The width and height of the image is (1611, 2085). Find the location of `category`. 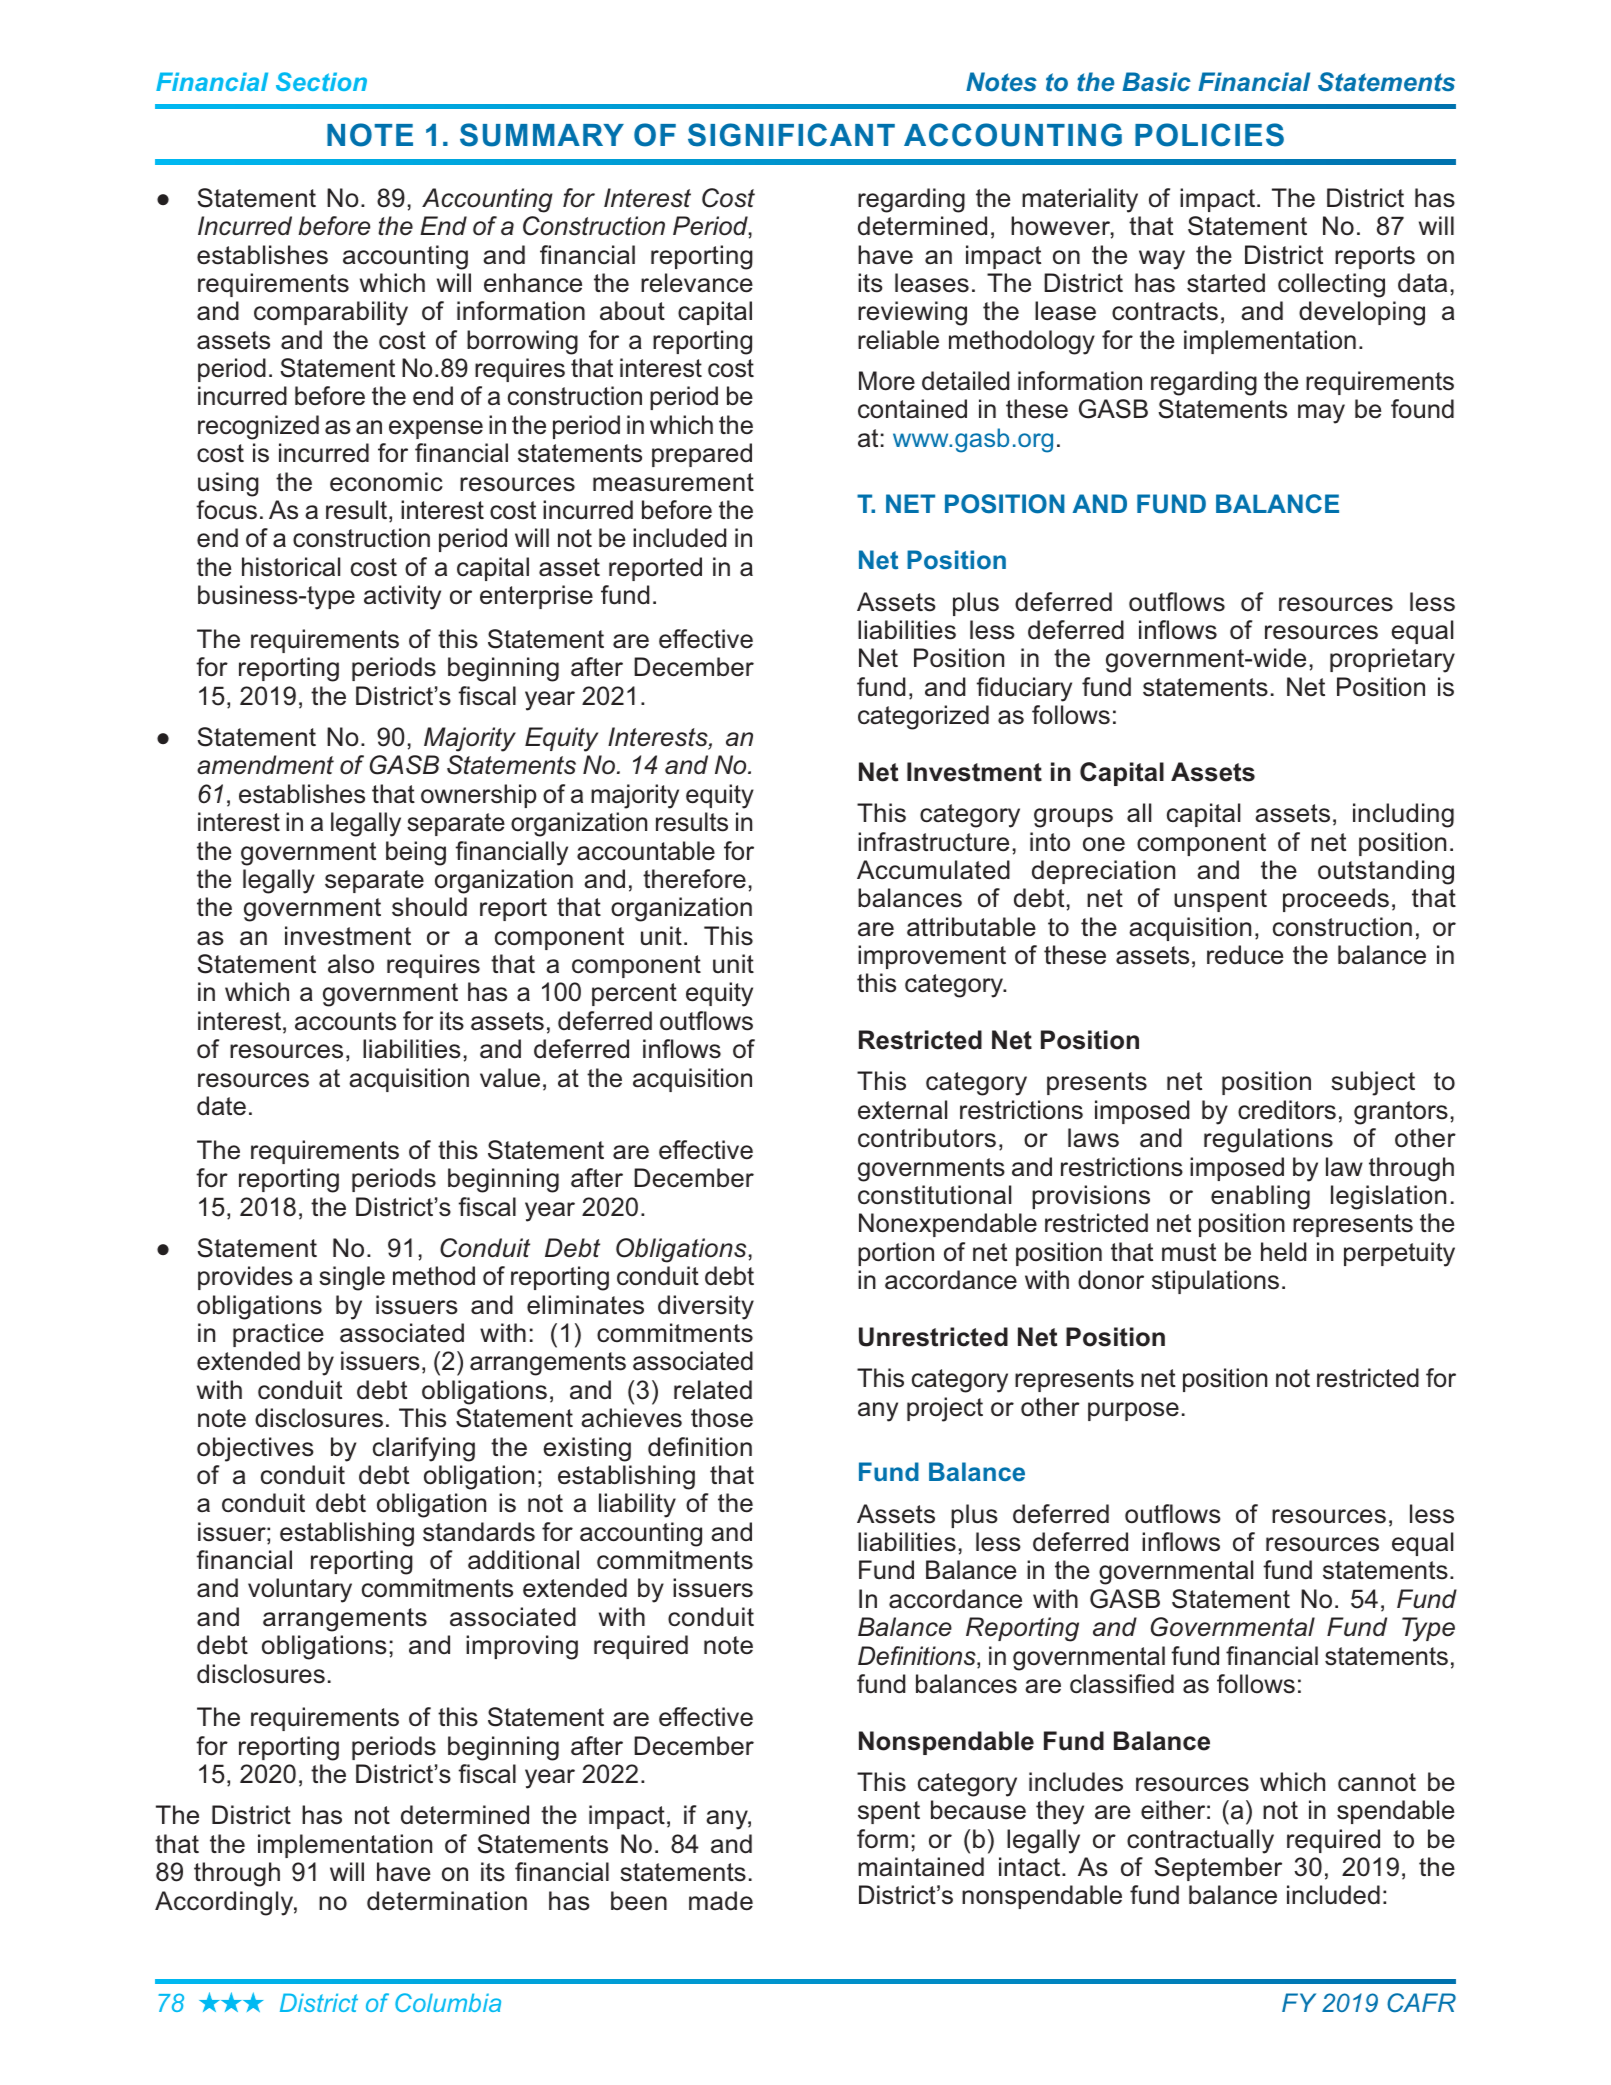

category is located at coordinates (955, 986).
